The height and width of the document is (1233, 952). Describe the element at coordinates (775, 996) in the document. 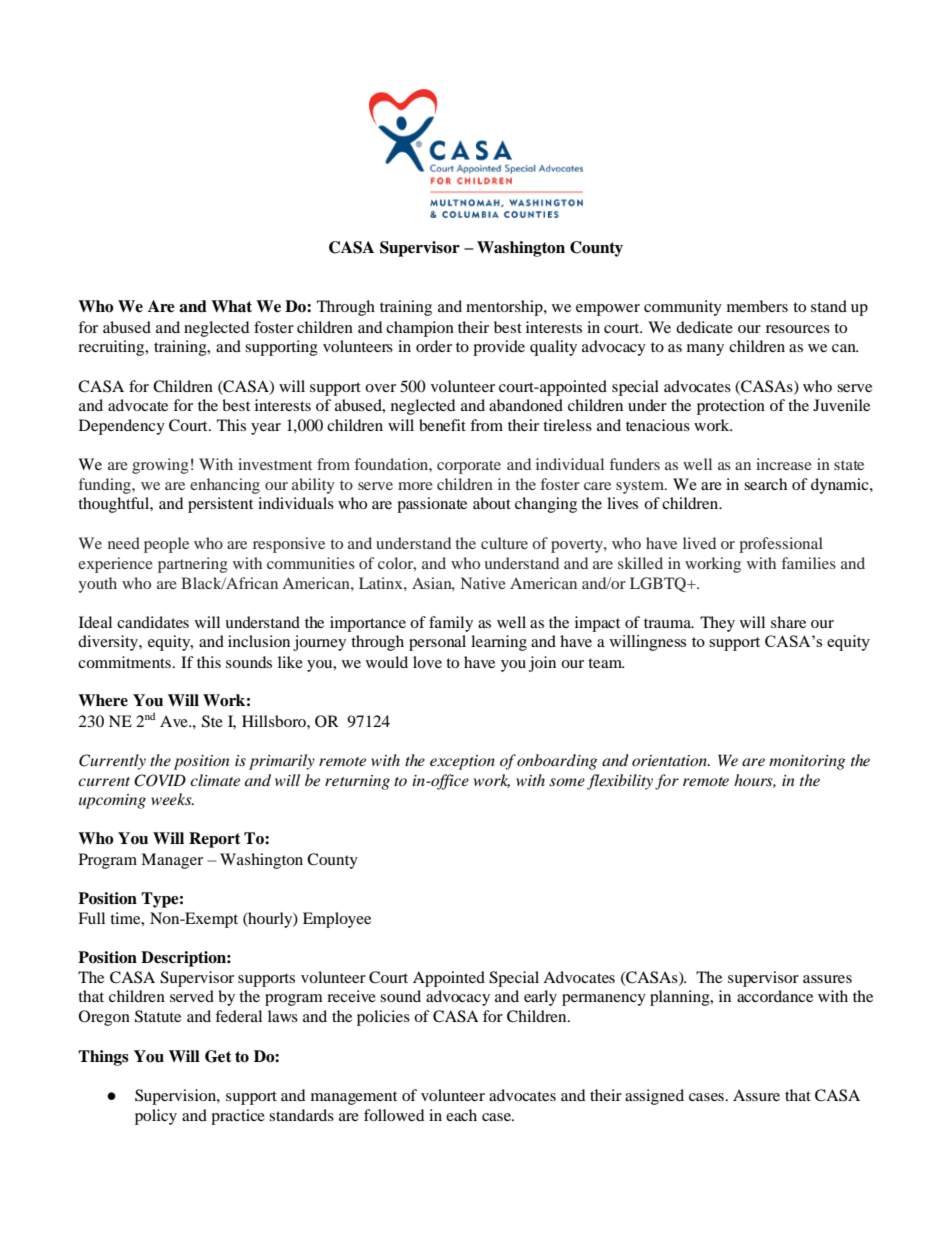

I see `accordance` at that location.
